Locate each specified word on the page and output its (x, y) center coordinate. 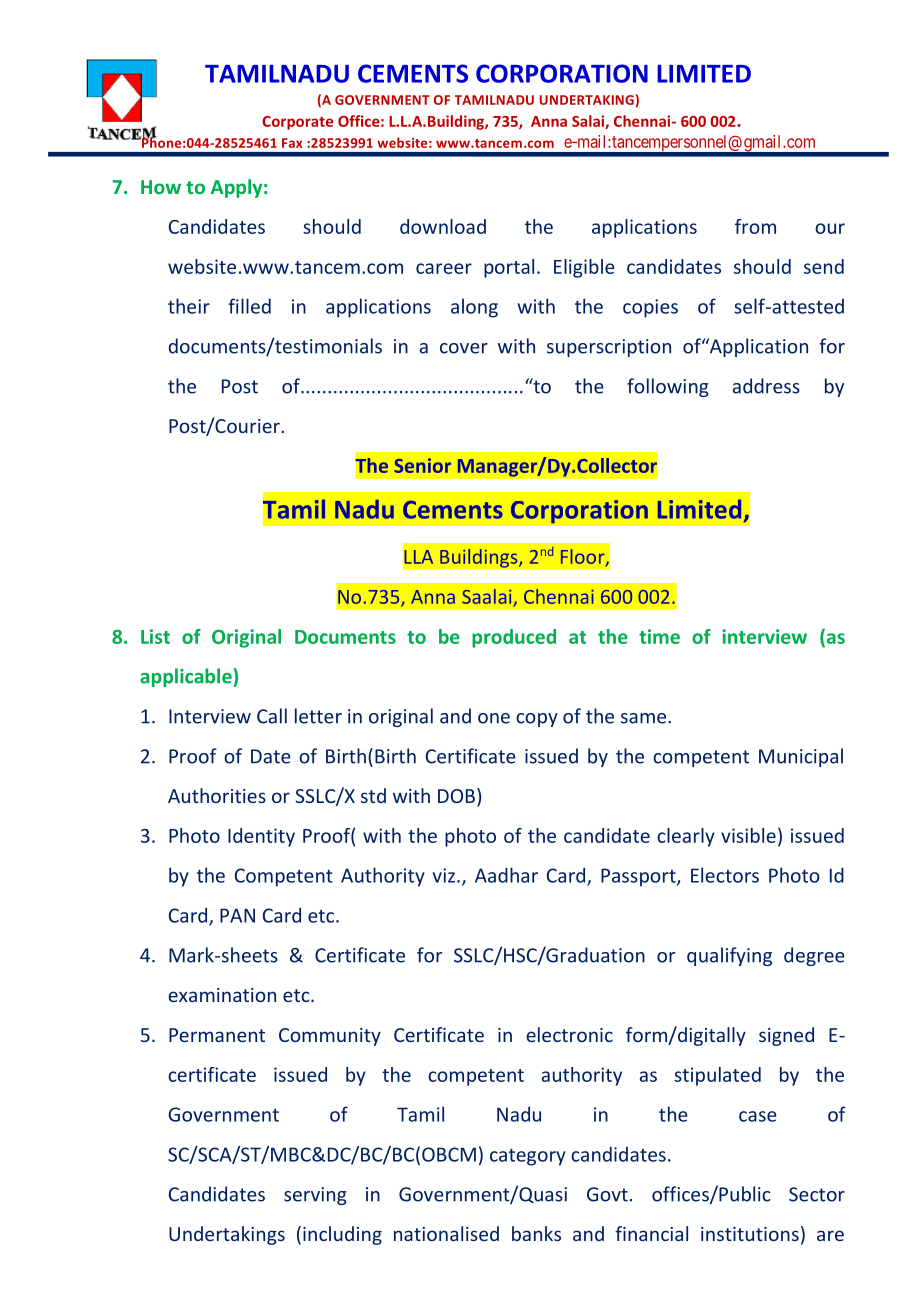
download (443, 226)
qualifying (729, 956)
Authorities (217, 795)
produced (514, 638)
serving (315, 1196)
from (755, 226)
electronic (569, 1034)
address (766, 386)
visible (748, 835)
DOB (456, 796)
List (155, 636)
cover (464, 348)
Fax (292, 143)
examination (222, 995)
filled (249, 306)
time (659, 636)
